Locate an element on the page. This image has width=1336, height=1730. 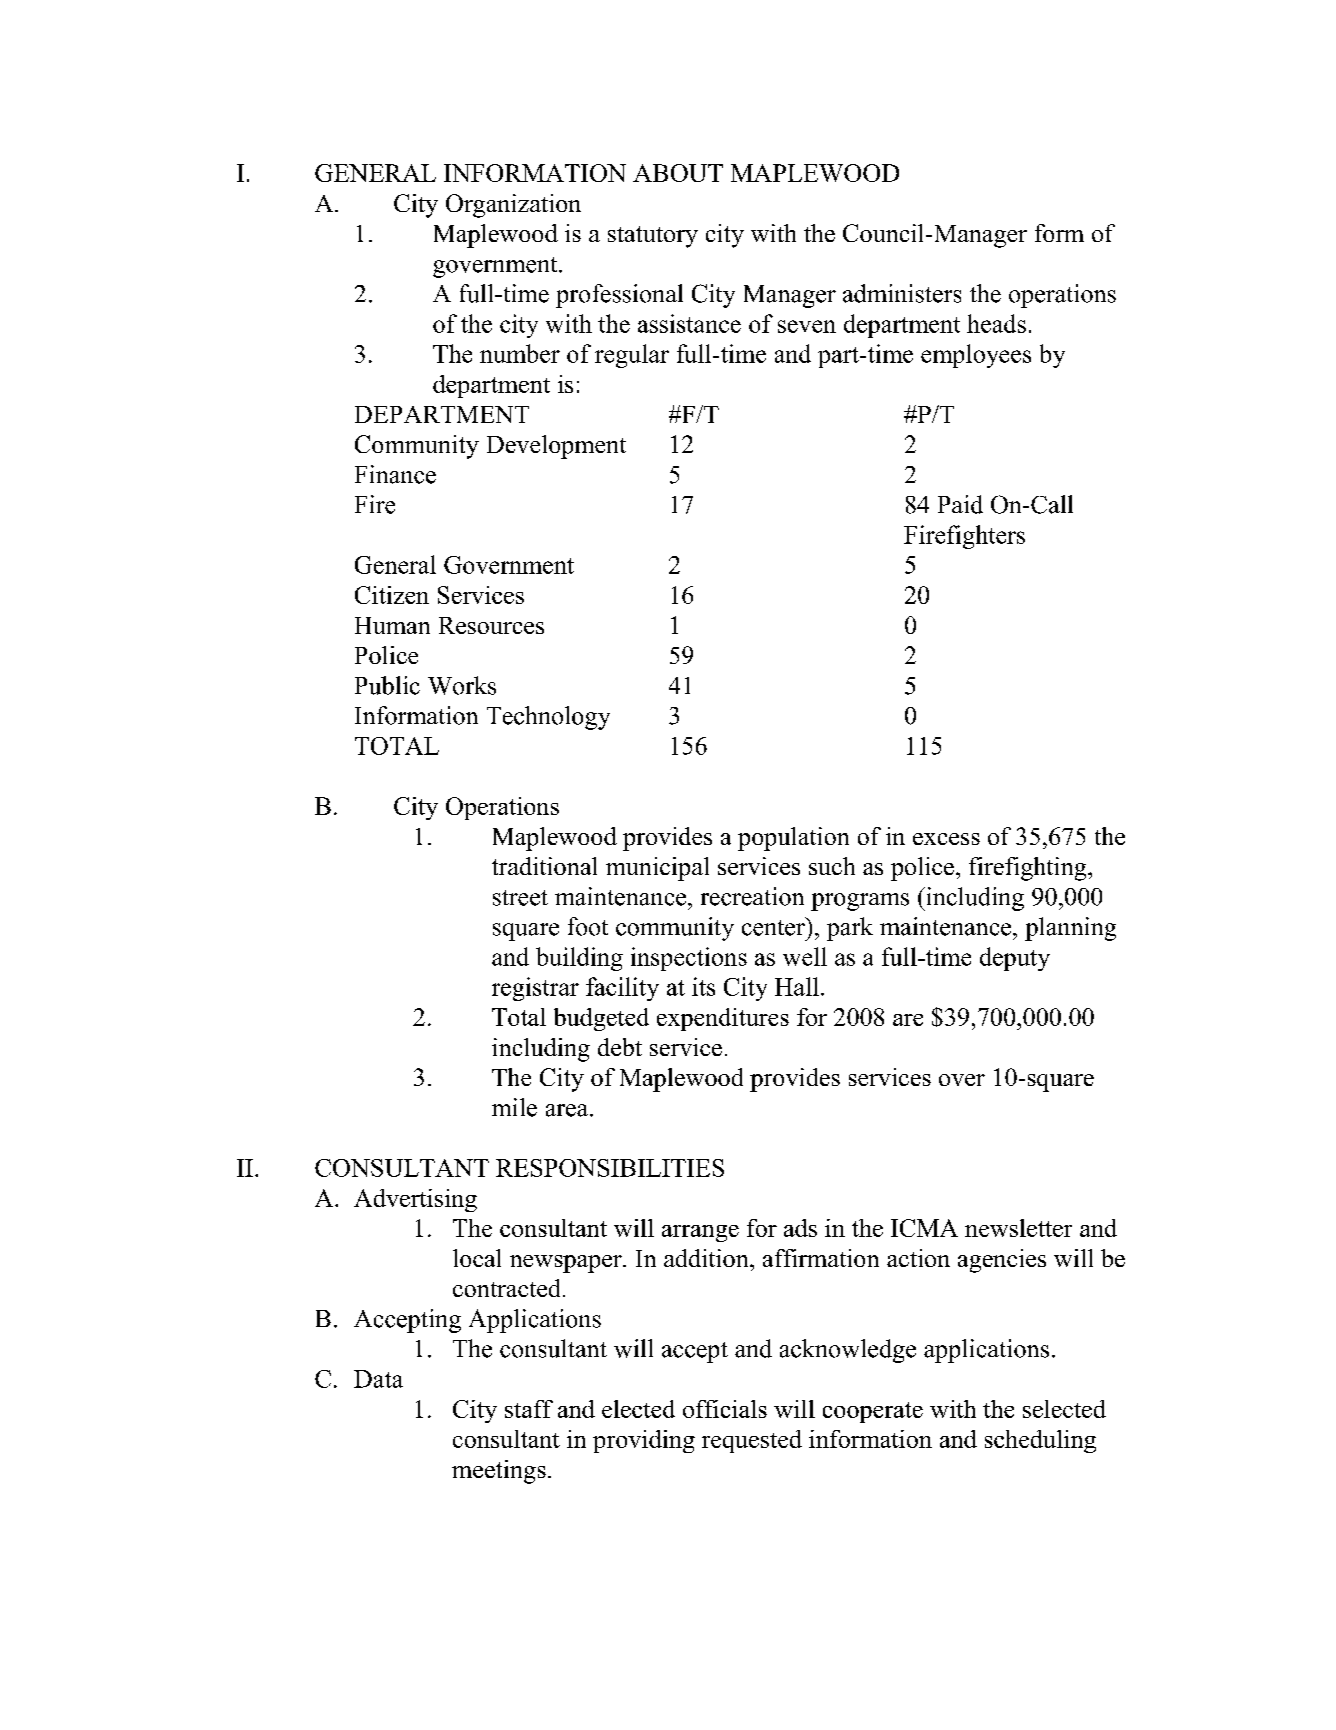
Works is located at coordinates (462, 685).
